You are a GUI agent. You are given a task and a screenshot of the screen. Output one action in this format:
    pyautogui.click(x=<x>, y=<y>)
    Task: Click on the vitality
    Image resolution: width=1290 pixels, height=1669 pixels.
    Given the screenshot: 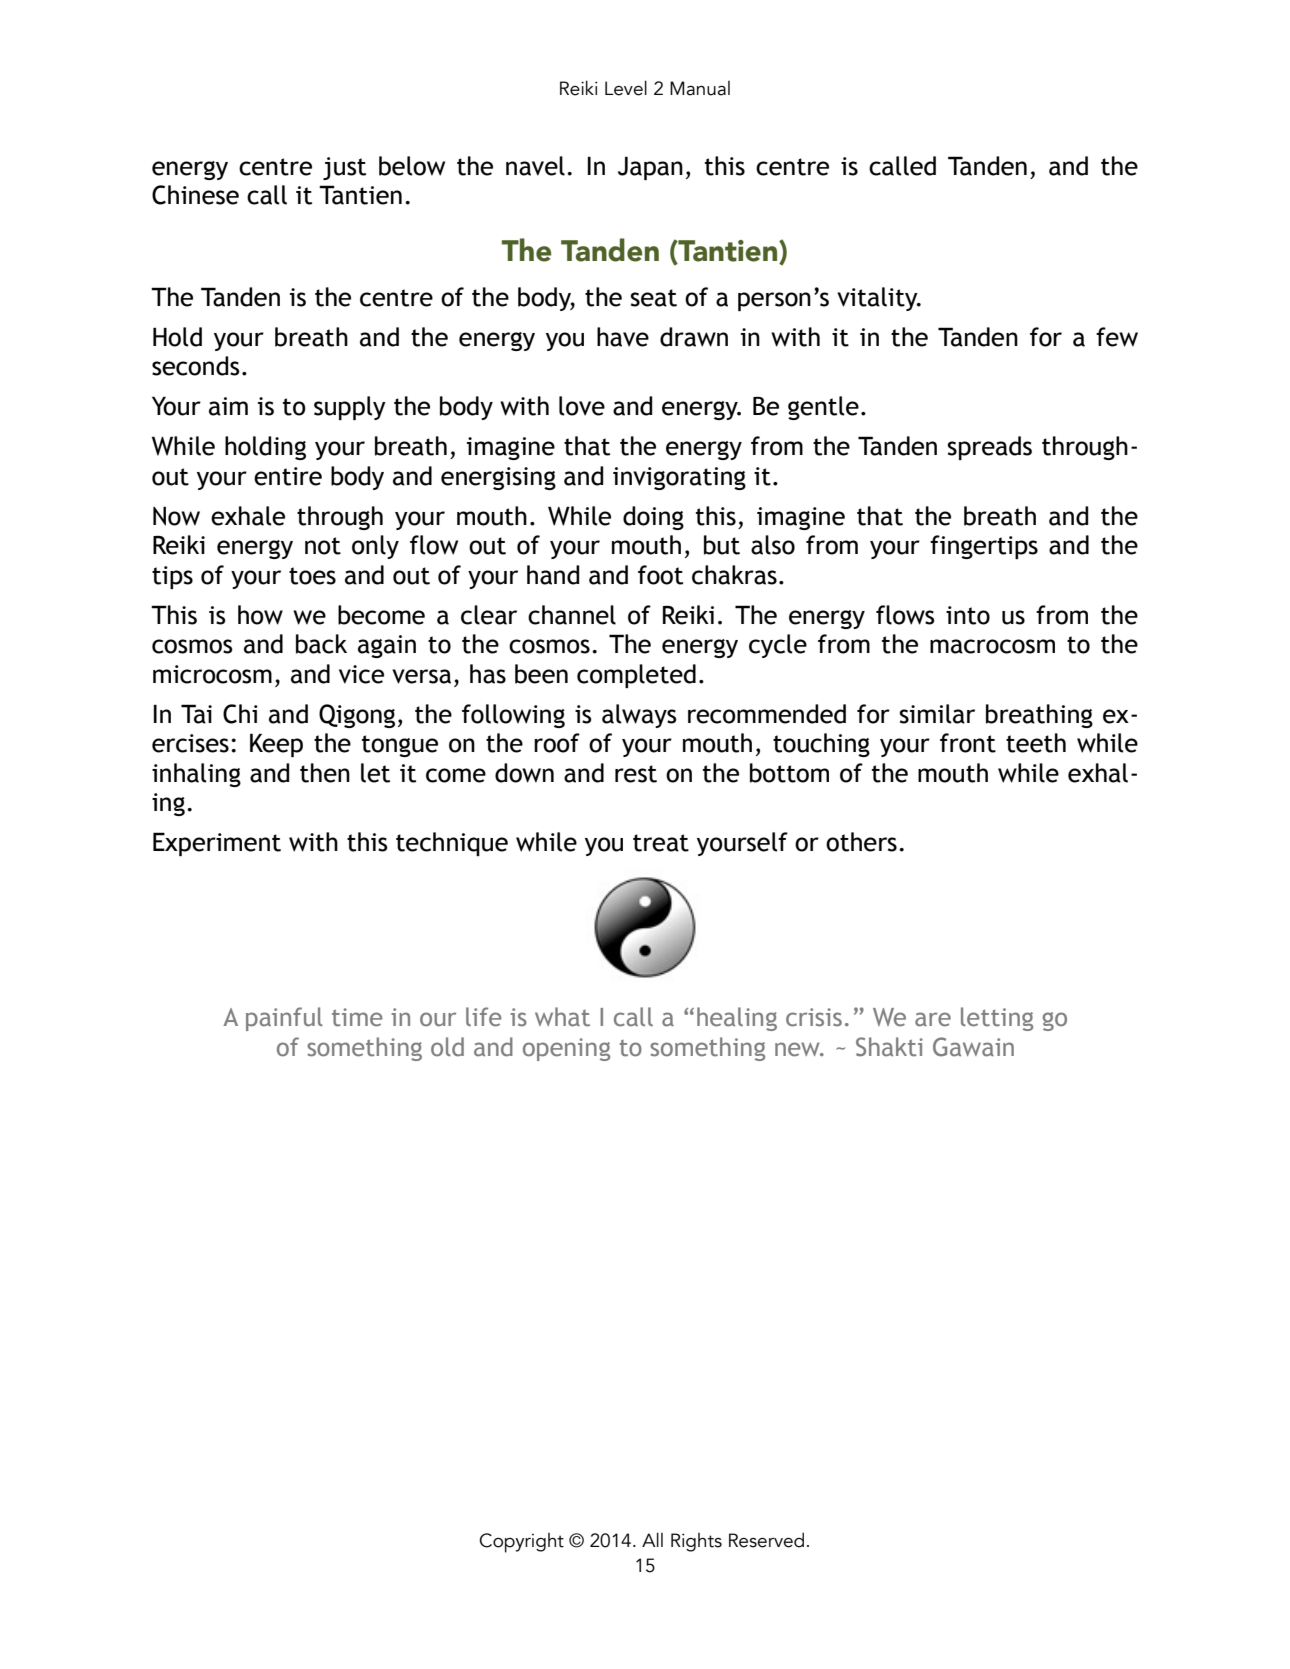 What is the action you would take?
    pyautogui.click(x=878, y=299)
